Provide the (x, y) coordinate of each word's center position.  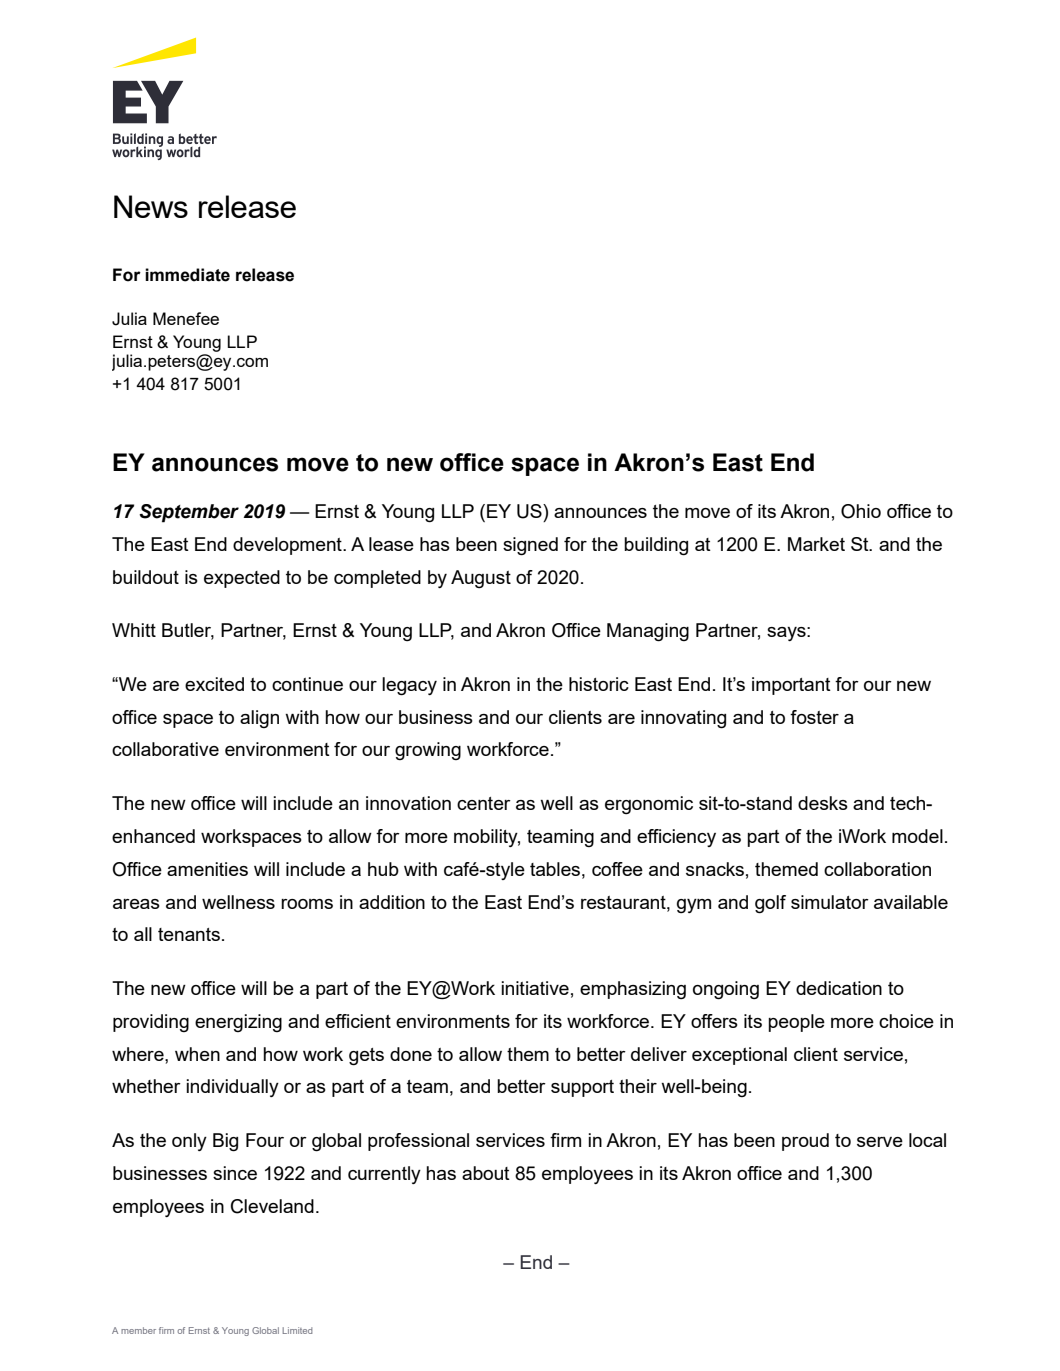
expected (242, 579)
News (151, 206)
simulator (830, 902)
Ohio (861, 511)
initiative (535, 988)
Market (816, 544)
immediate (187, 275)
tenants (189, 934)
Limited (297, 1330)
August (481, 579)
